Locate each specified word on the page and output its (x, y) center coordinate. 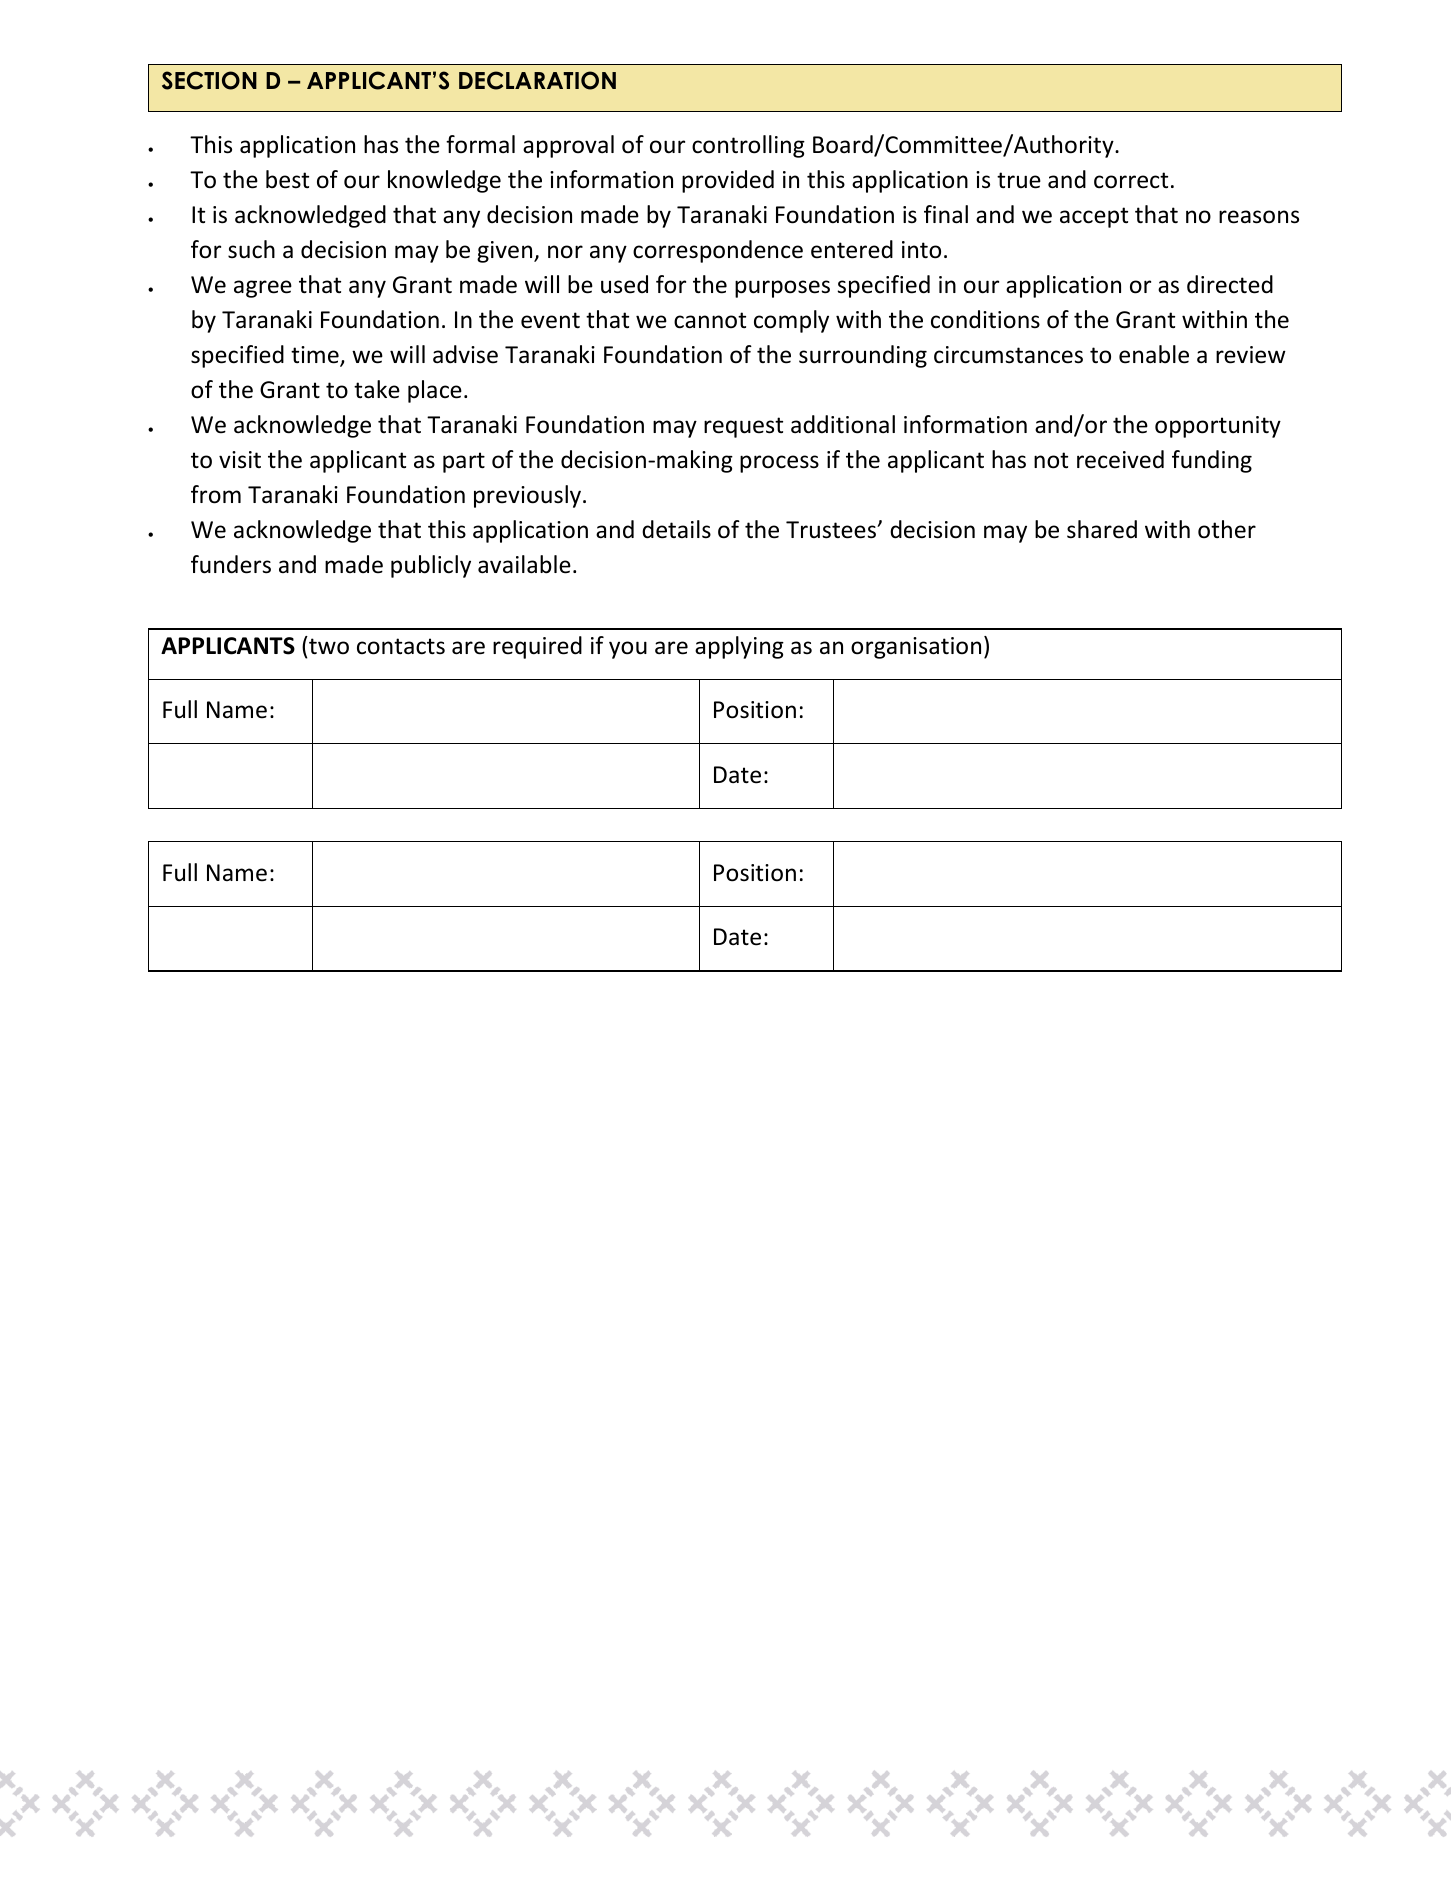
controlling (748, 146)
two (329, 646)
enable (1154, 354)
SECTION (209, 80)
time (316, 356)
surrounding (863, 356)
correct (1131, 180)
